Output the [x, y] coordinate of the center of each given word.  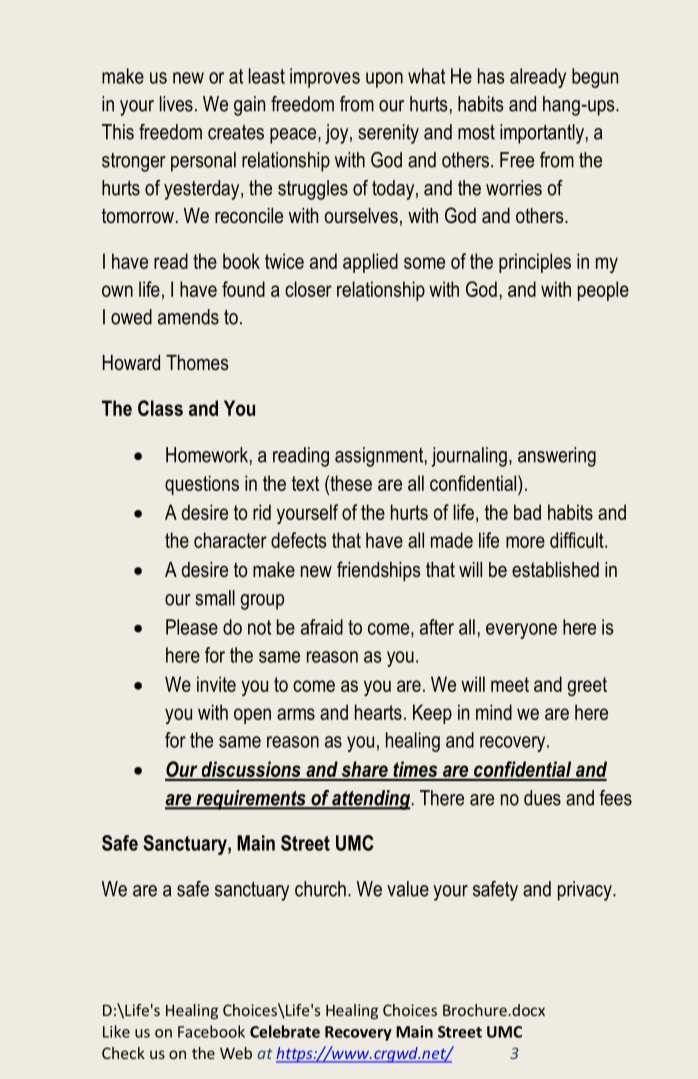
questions [202, 485]
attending [370, 800]
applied [370, 263]
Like [116, 1031]
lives [176, 104]
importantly [542, 134]
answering [557, 457]
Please [192, 627]
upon [384, 80]
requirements [251, 800]
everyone [521, 631]
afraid [322, 627]
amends [188, 317]
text [305, 483]
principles [535, 263]
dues [542, 798]
